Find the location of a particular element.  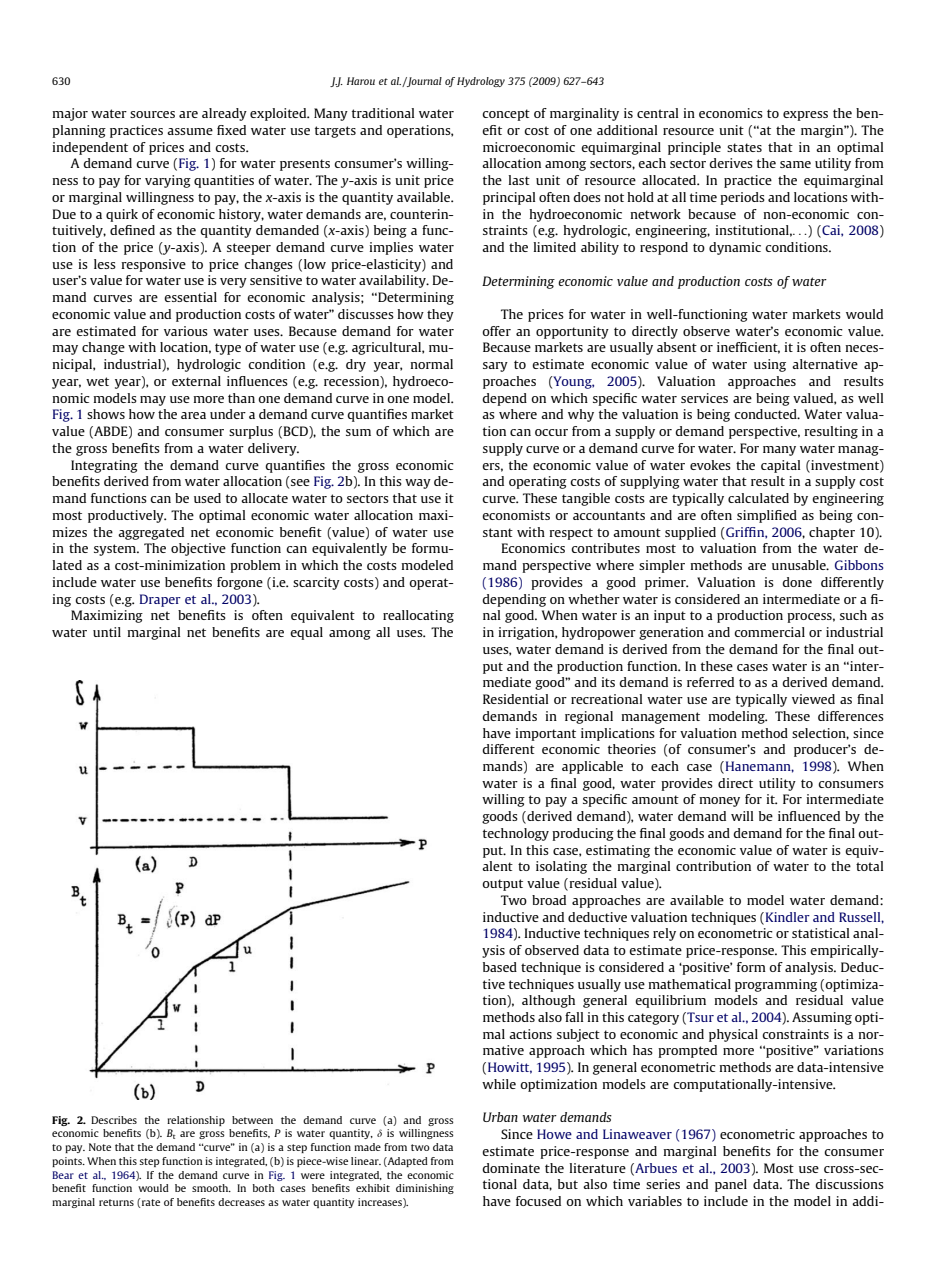

sources is located at coordinates (152, 114).
